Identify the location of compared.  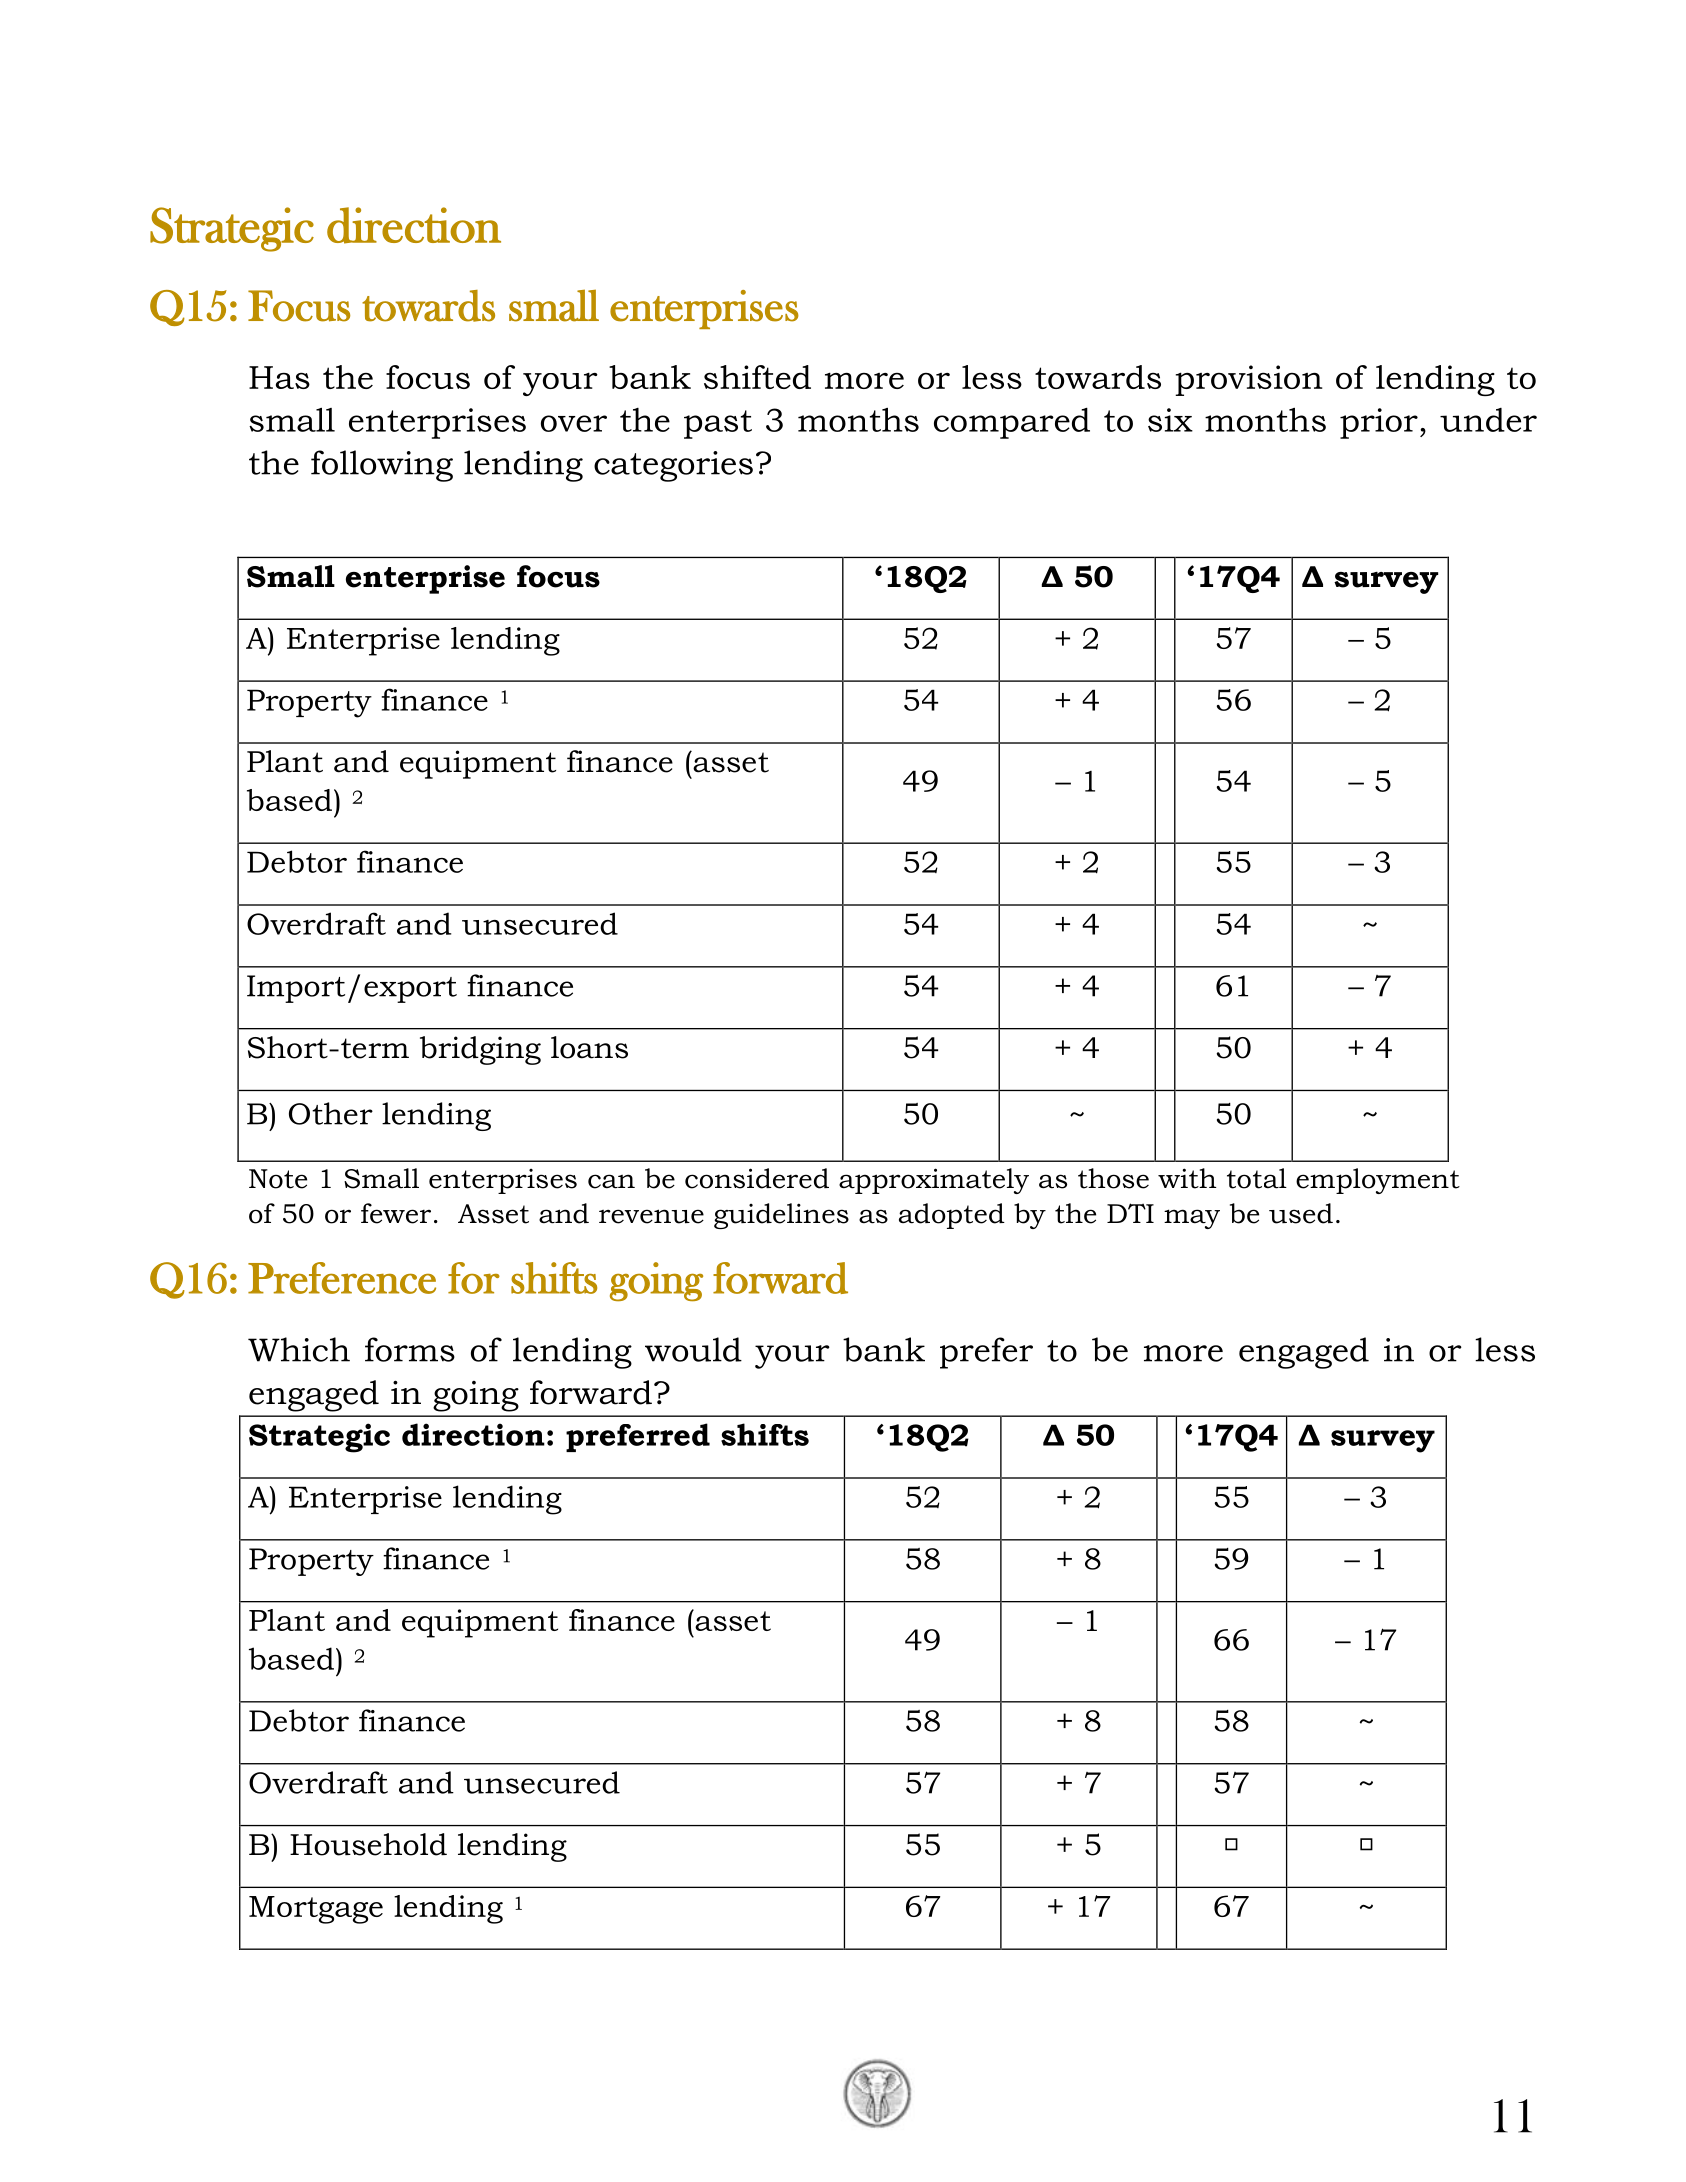
(1012, 423).
